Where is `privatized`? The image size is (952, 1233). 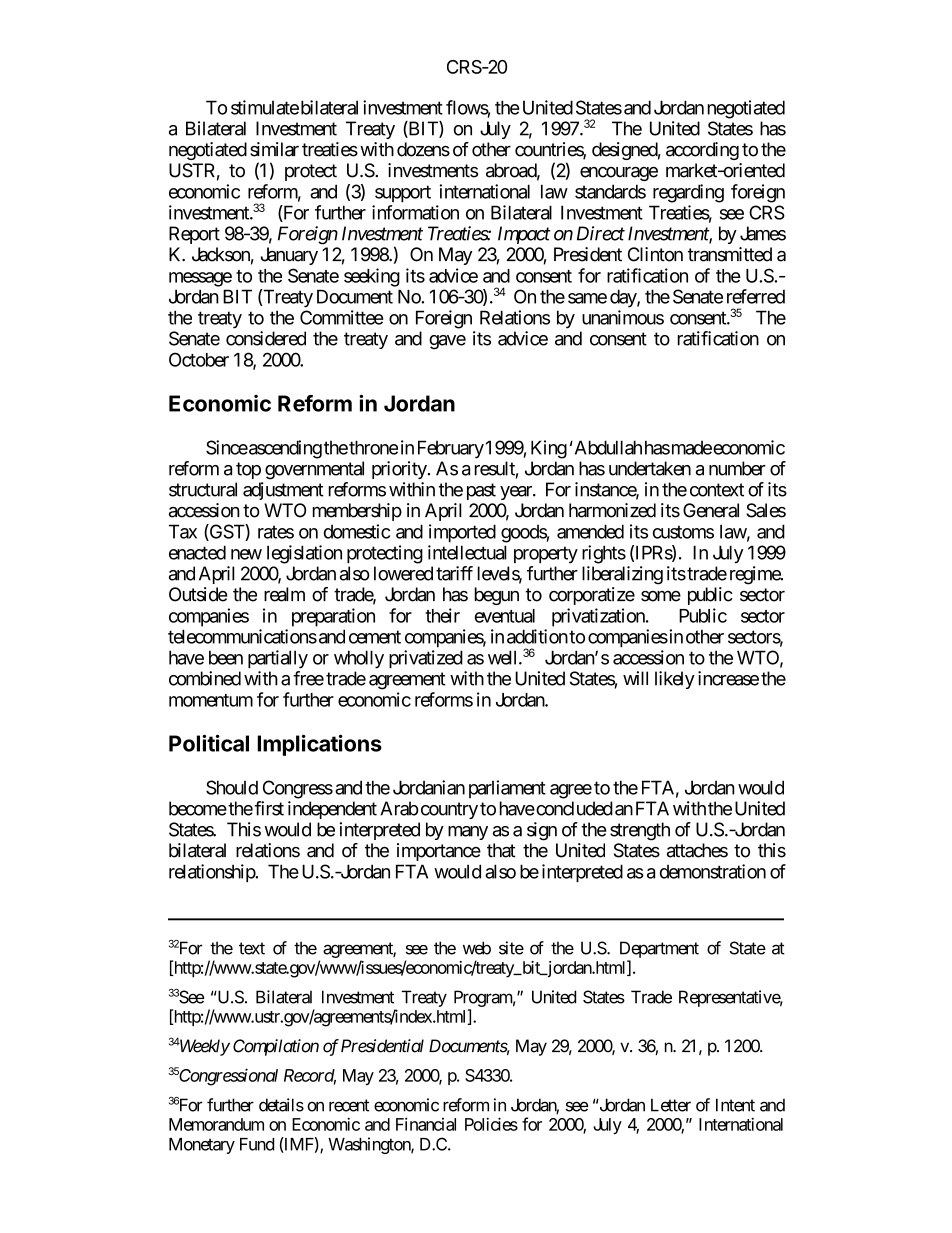 privatized is located at coordinates (426, 659).
